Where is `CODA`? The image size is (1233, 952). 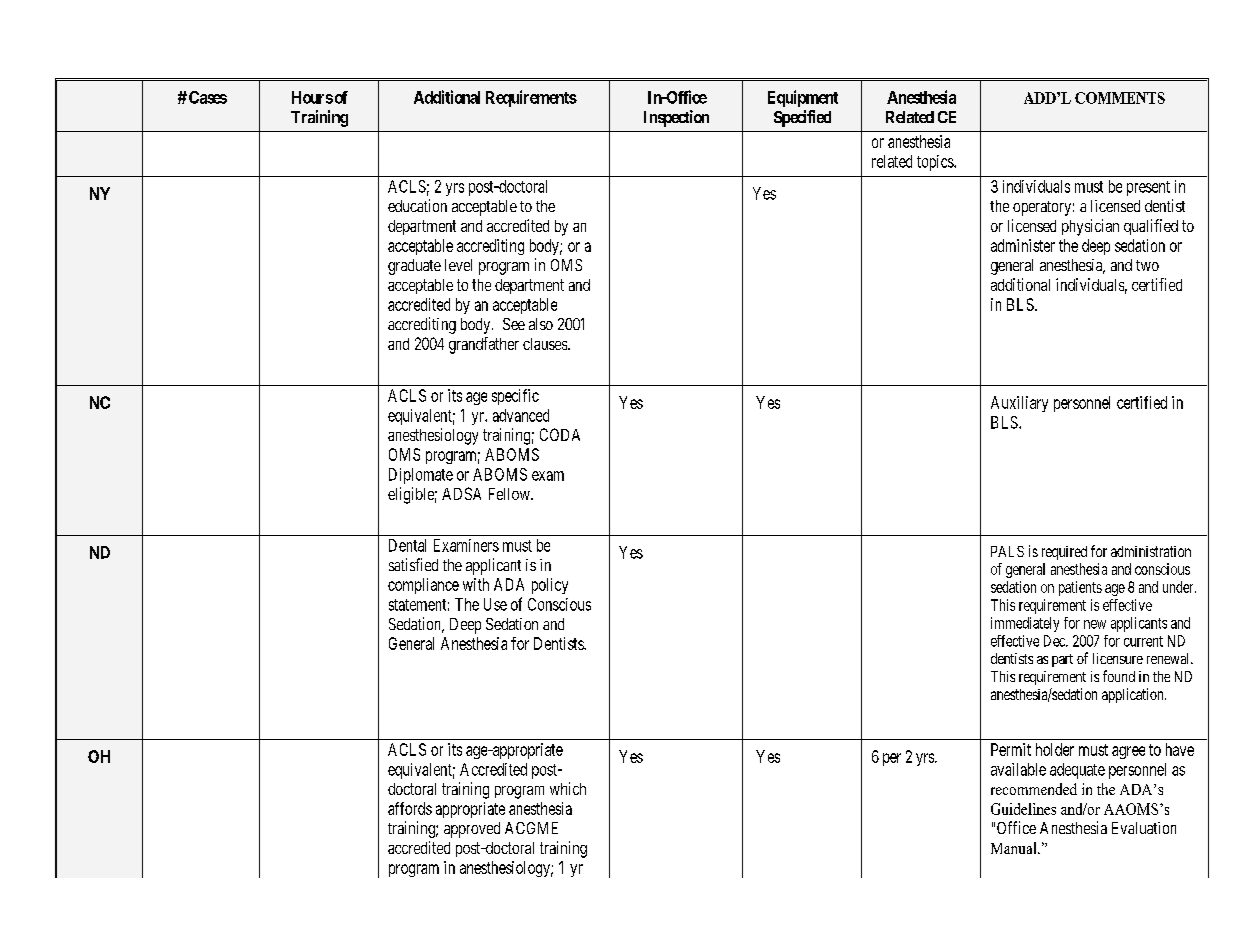 CODA is located at coordinates (560, 434).
